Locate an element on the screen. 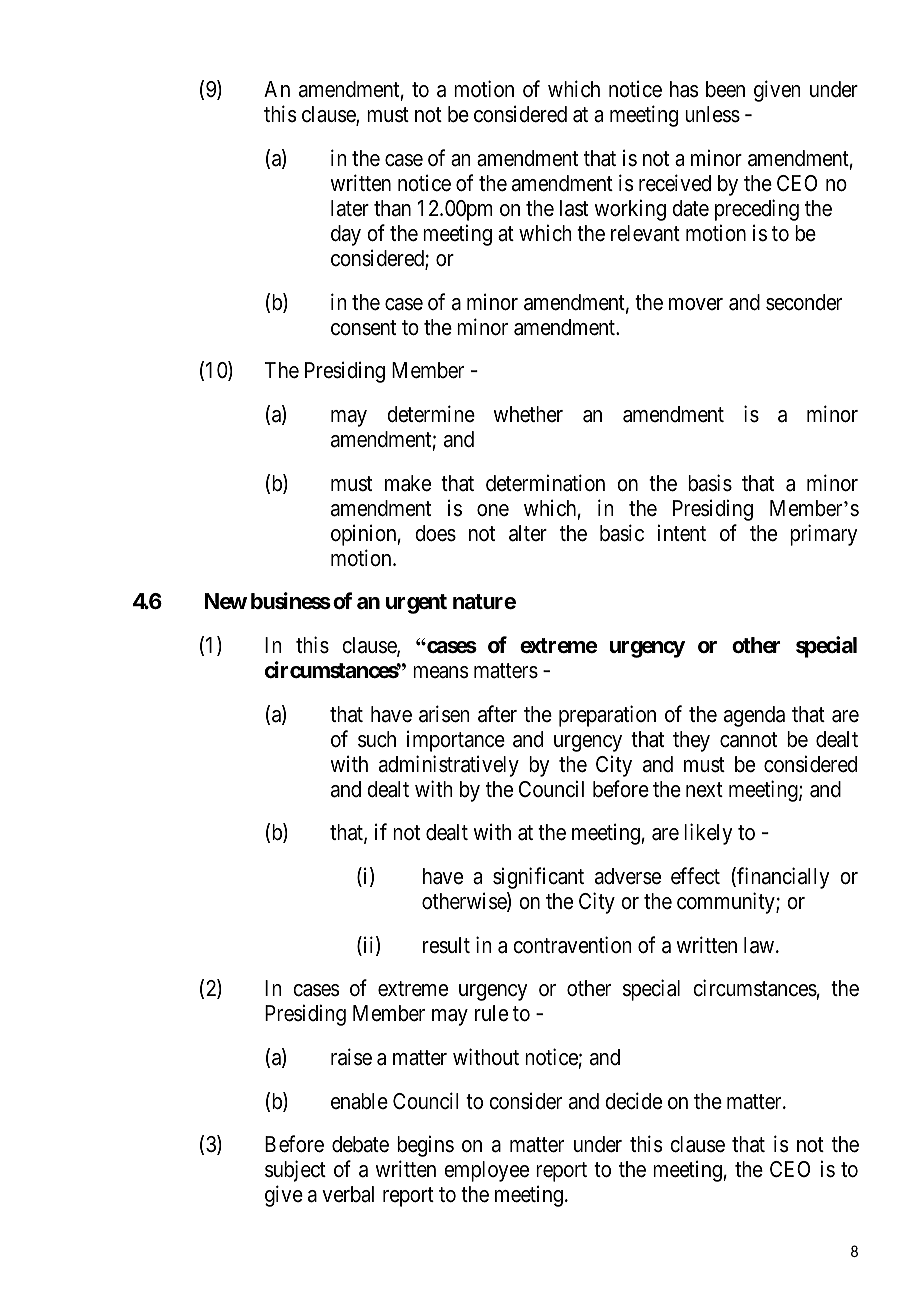 The image size is (924, 1308). unless is located at coordinates (712, 114).
